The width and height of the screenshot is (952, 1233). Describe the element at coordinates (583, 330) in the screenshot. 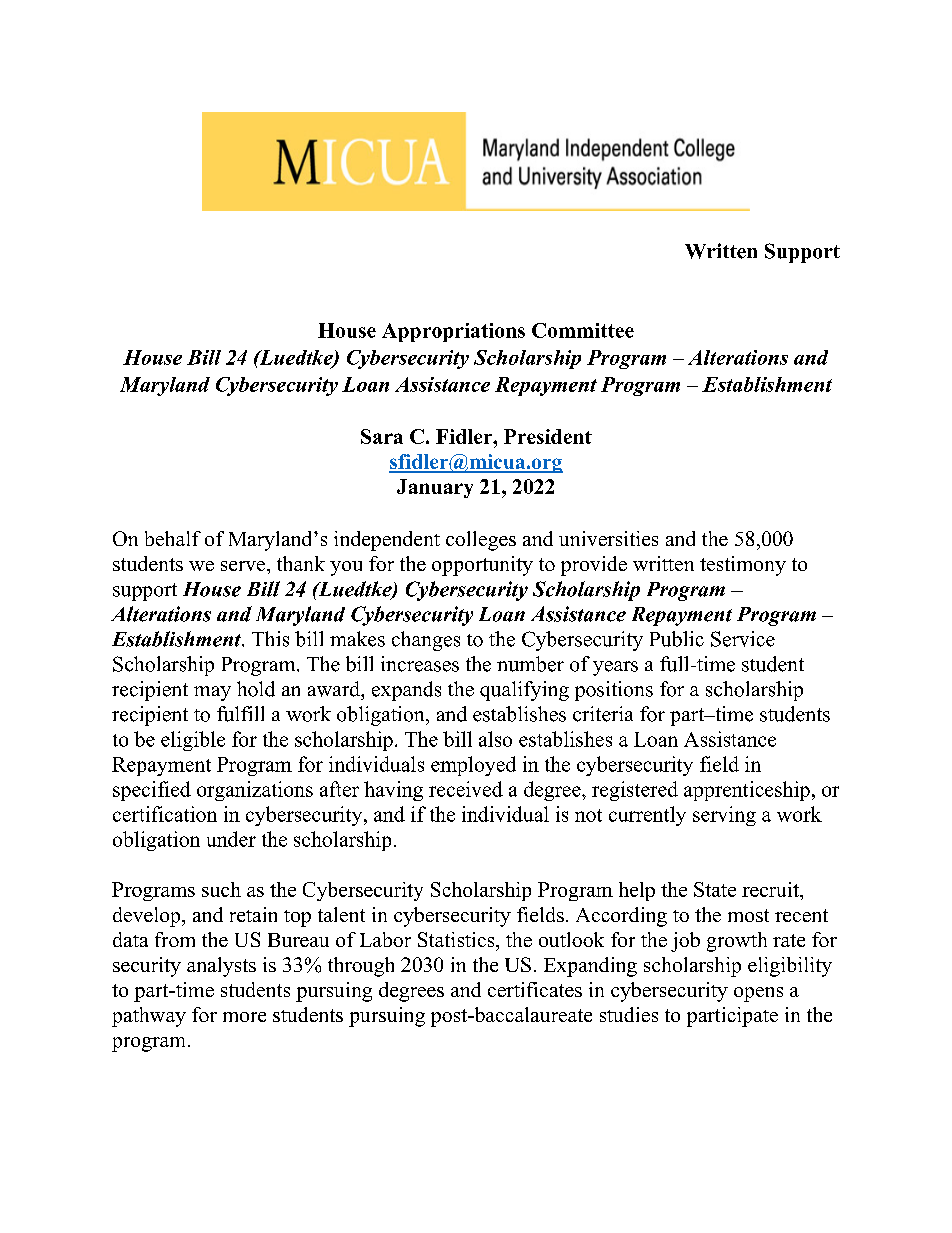

I see `Committee` at that location.
